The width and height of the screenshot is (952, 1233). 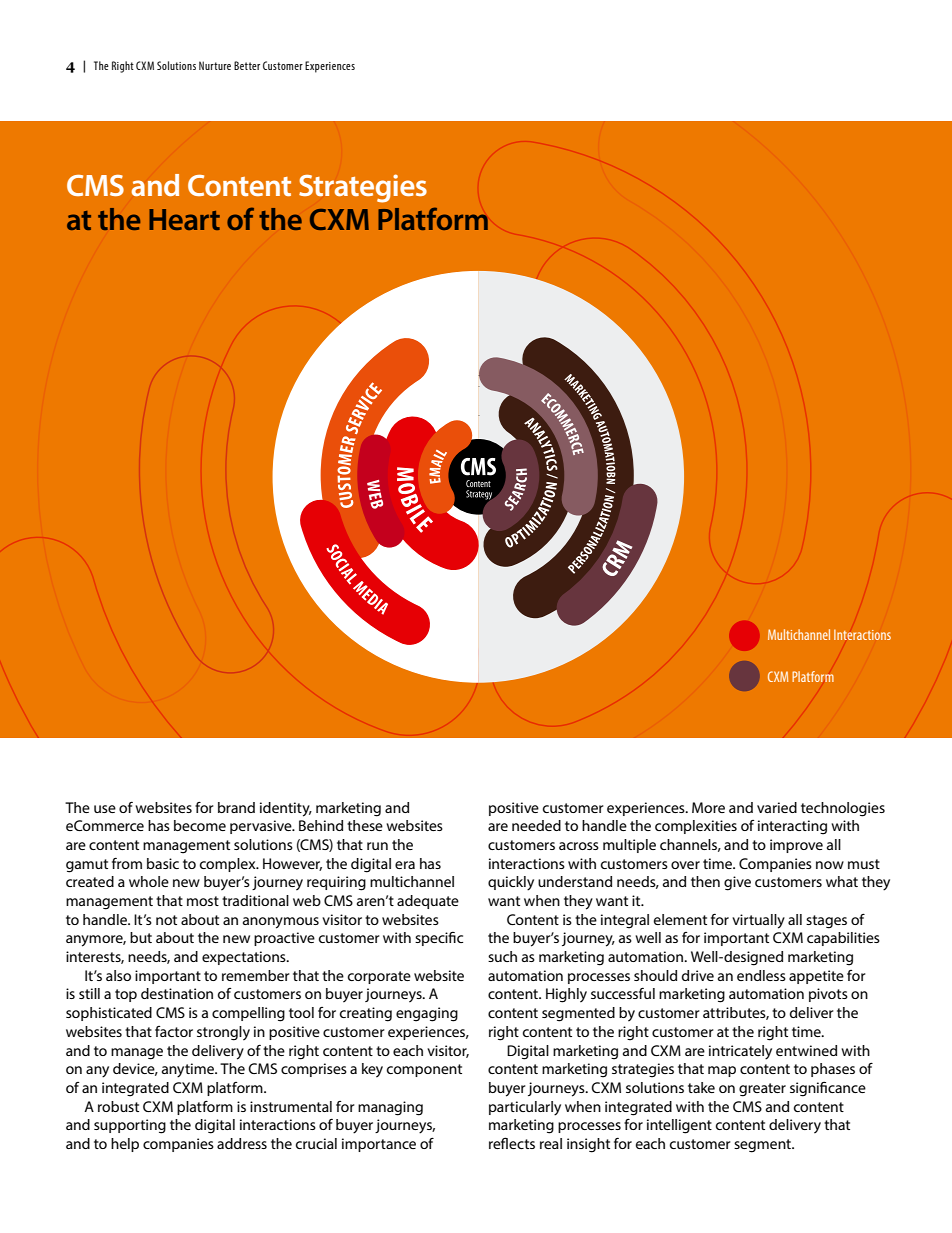 I want to click on supporting, so click(x=130, y=1126).
